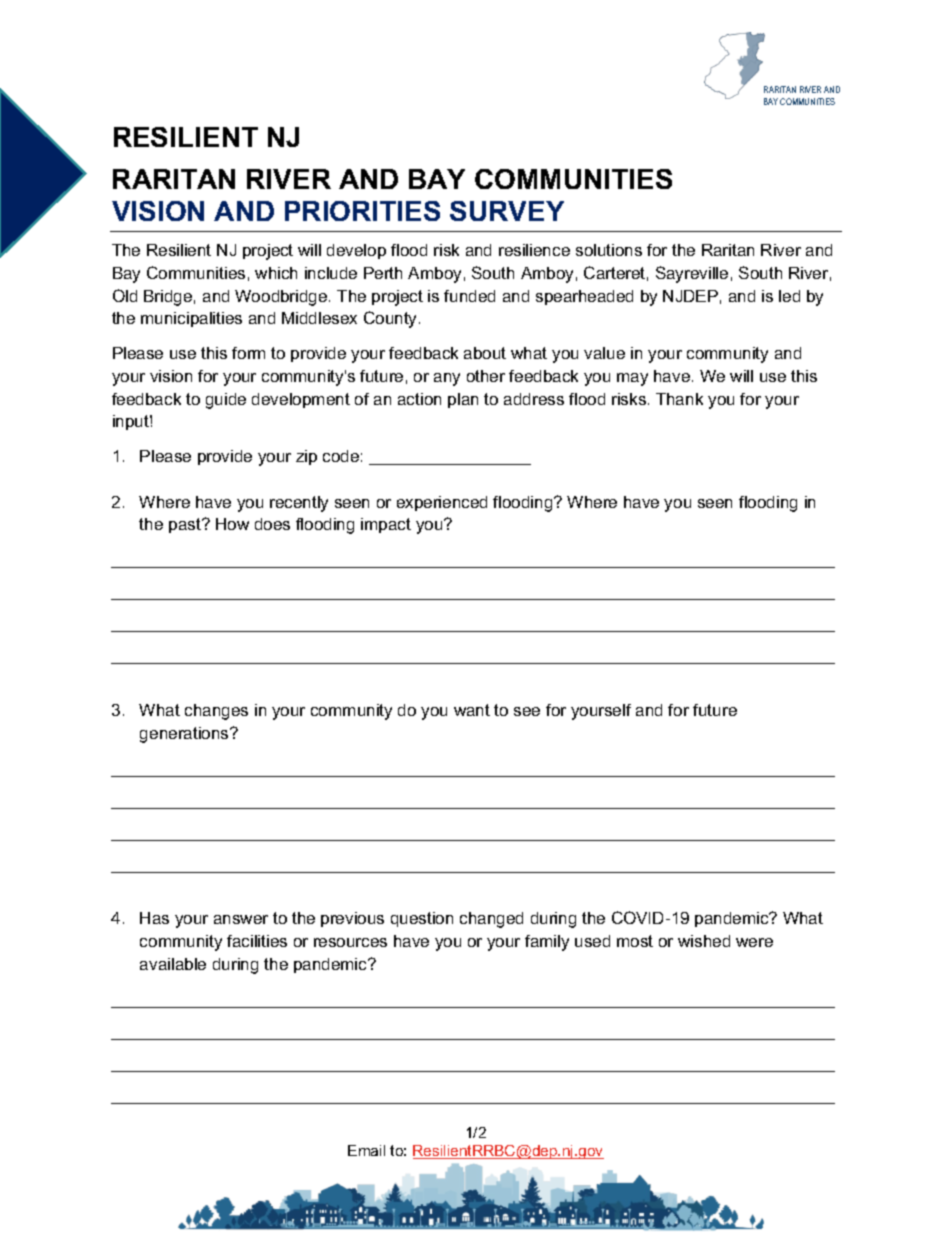  I want to click on which, so click(276, 273).
